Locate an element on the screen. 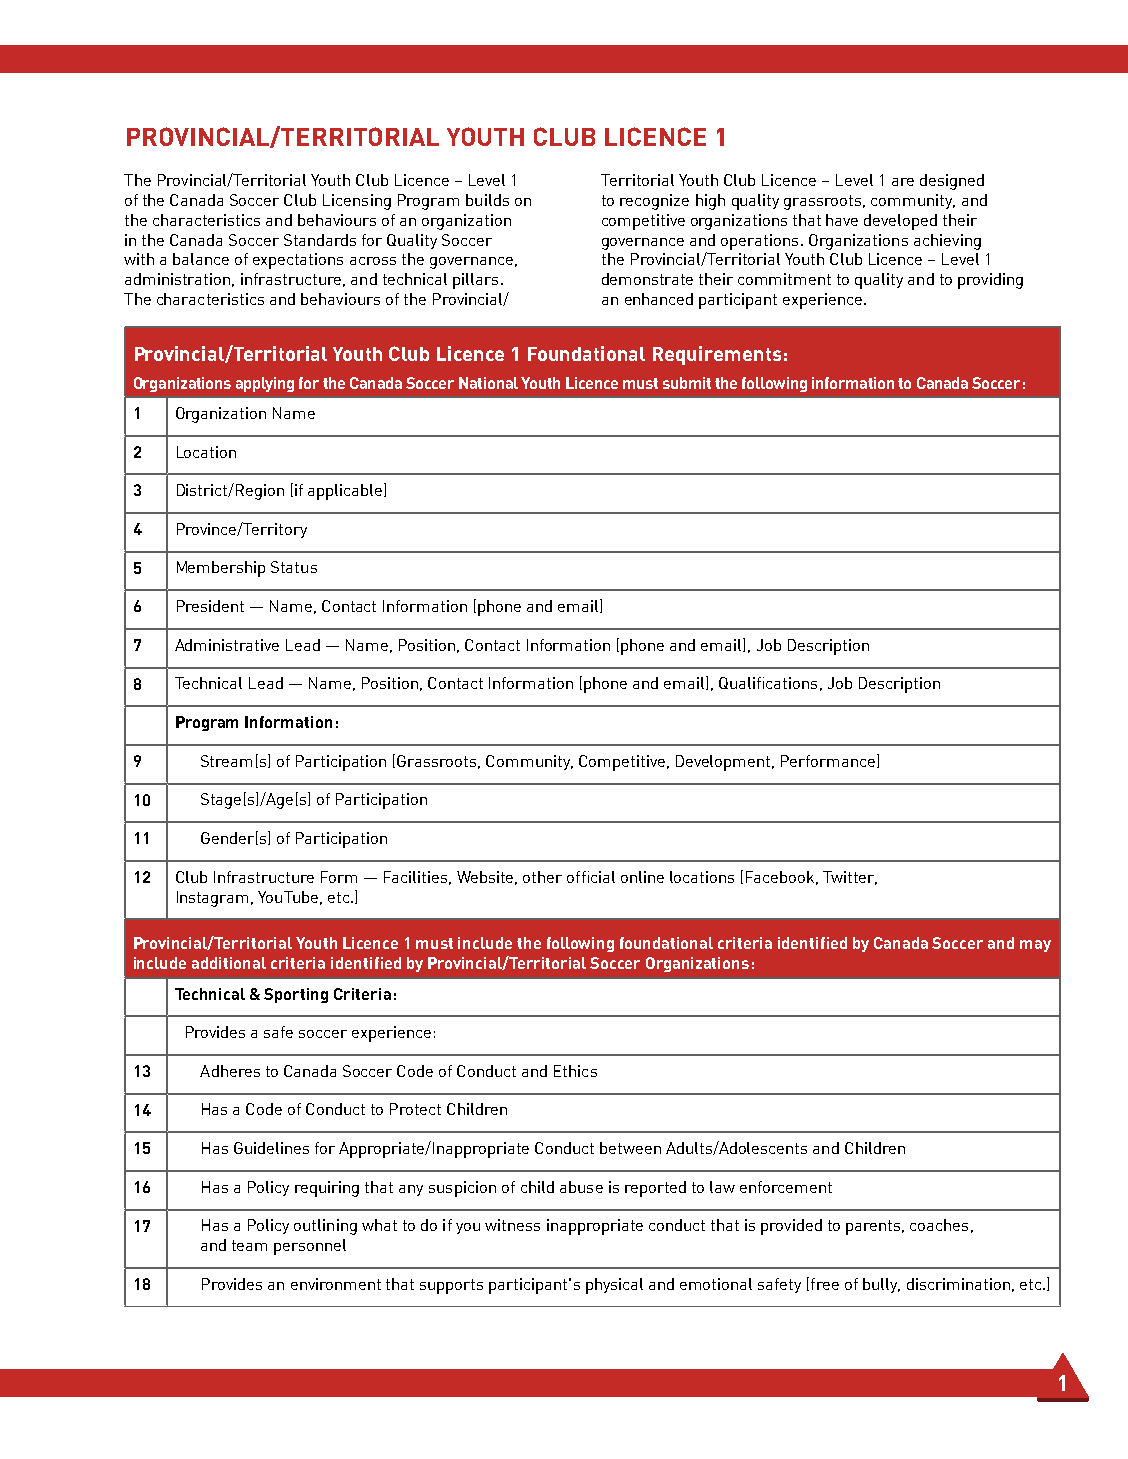 This screenshot has width=1128, height=1459. team is located at coordinates (249, 1245).
